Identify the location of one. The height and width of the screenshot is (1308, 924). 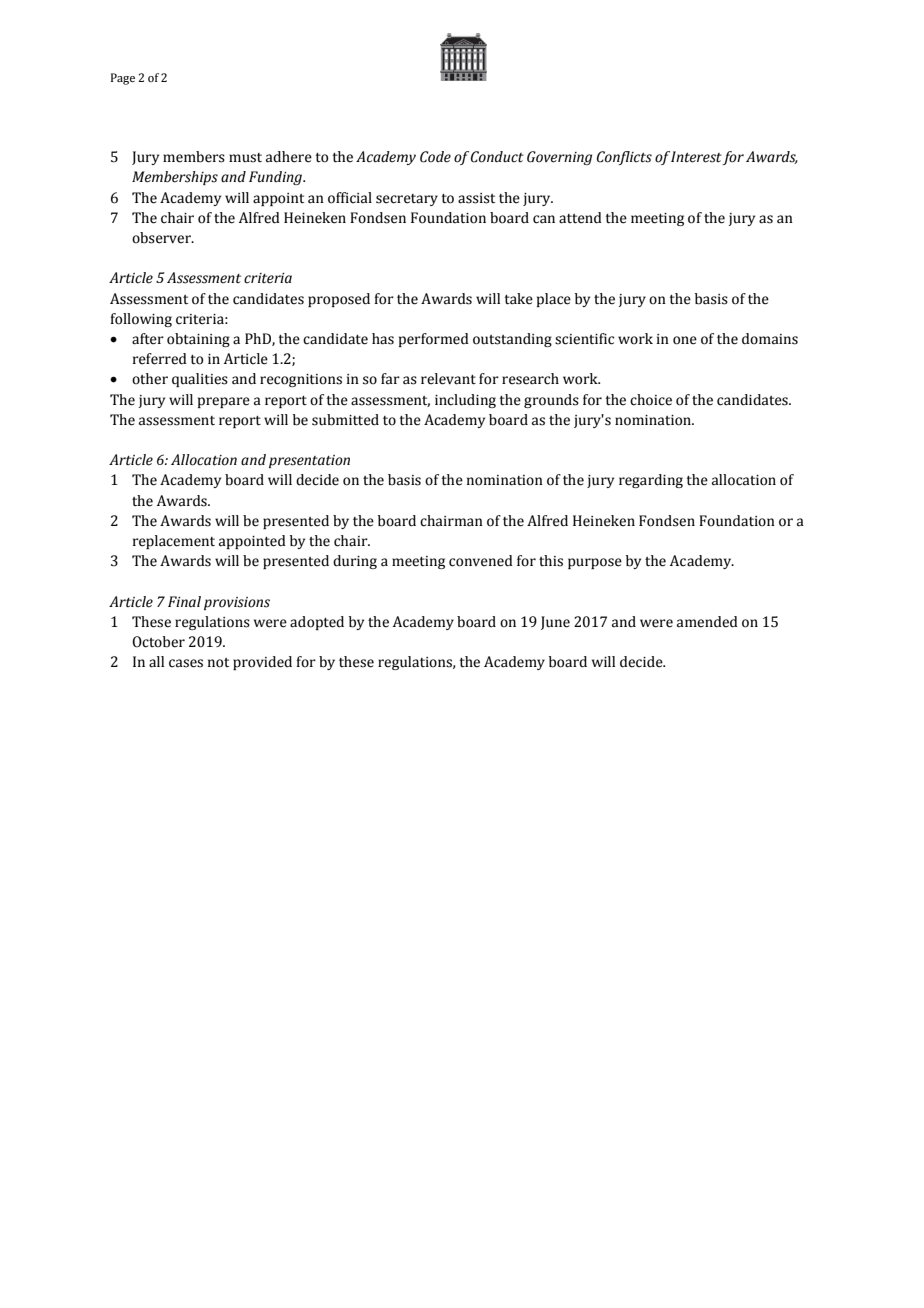
(685, 340).
